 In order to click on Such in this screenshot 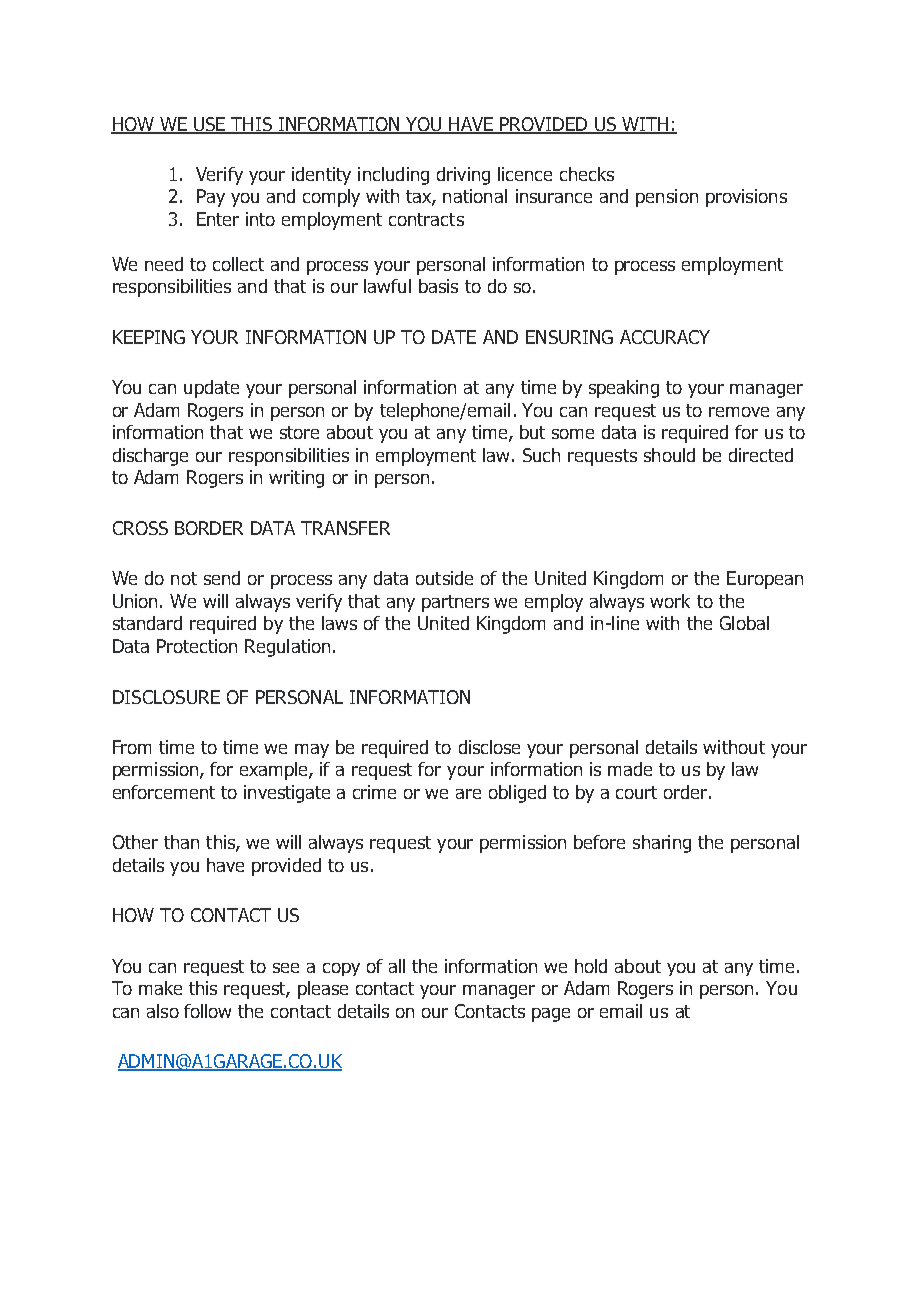, I will do `click(541, 455)`.
